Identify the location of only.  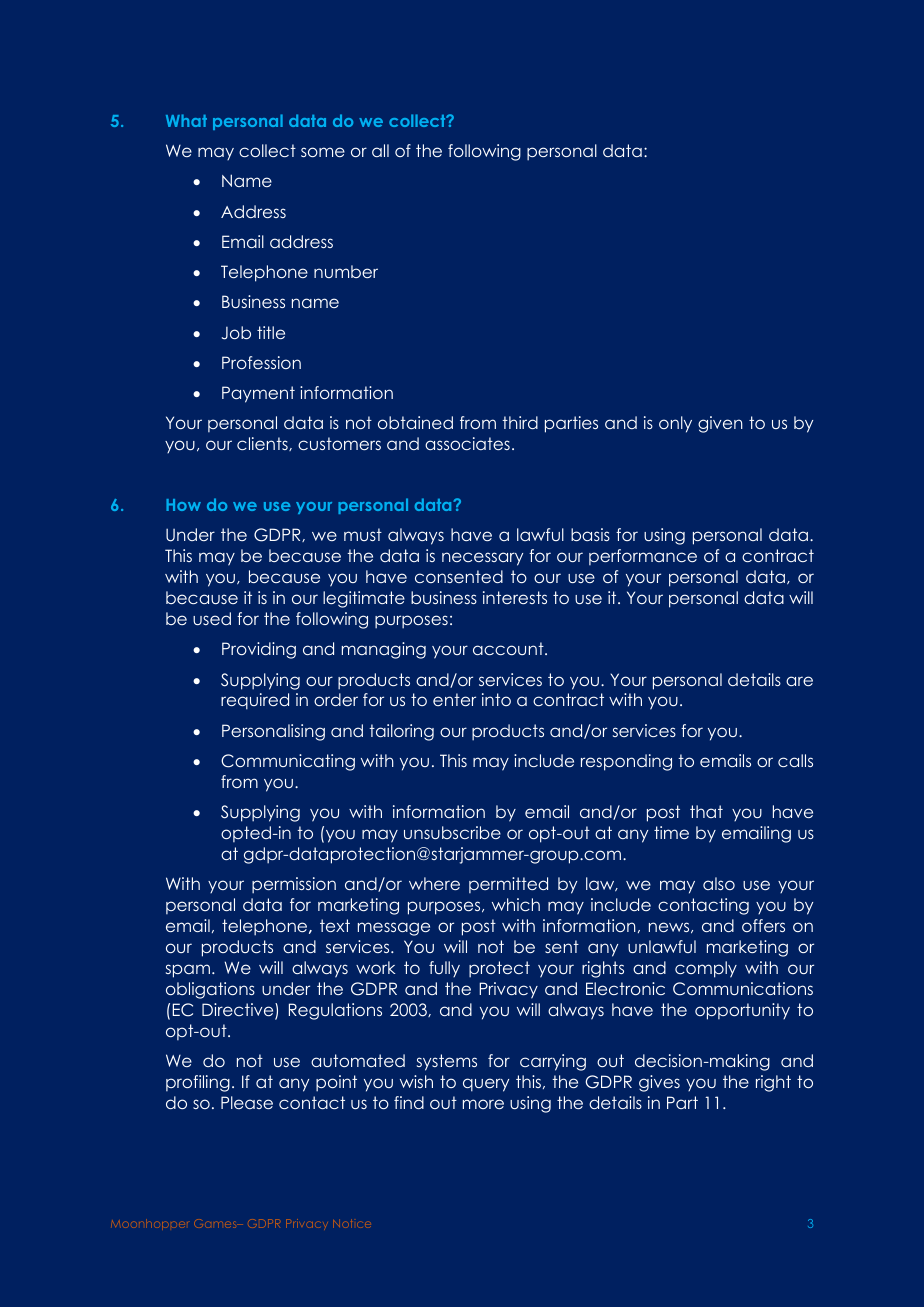
(675, 424).
